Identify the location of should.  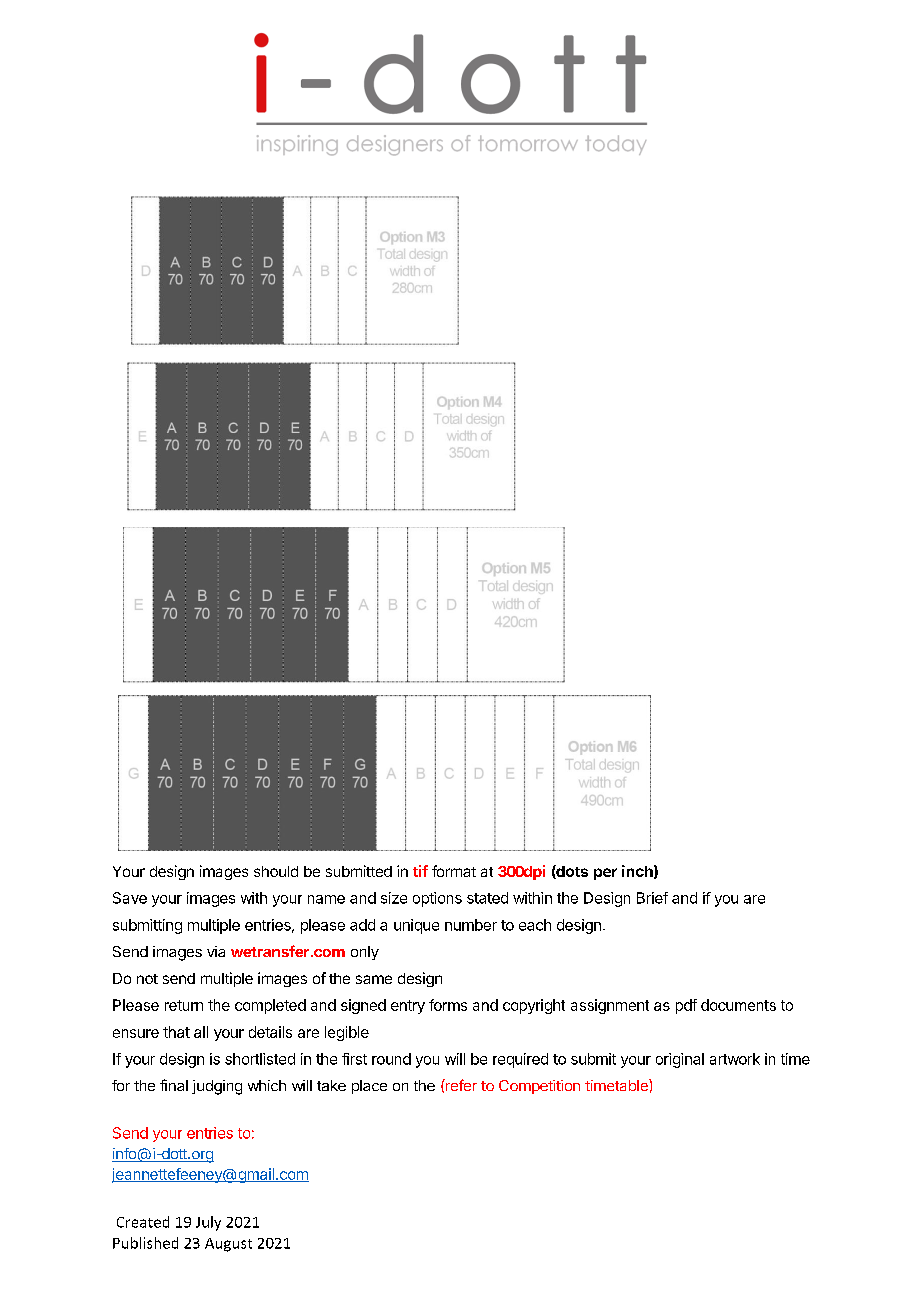
(276, 871).
